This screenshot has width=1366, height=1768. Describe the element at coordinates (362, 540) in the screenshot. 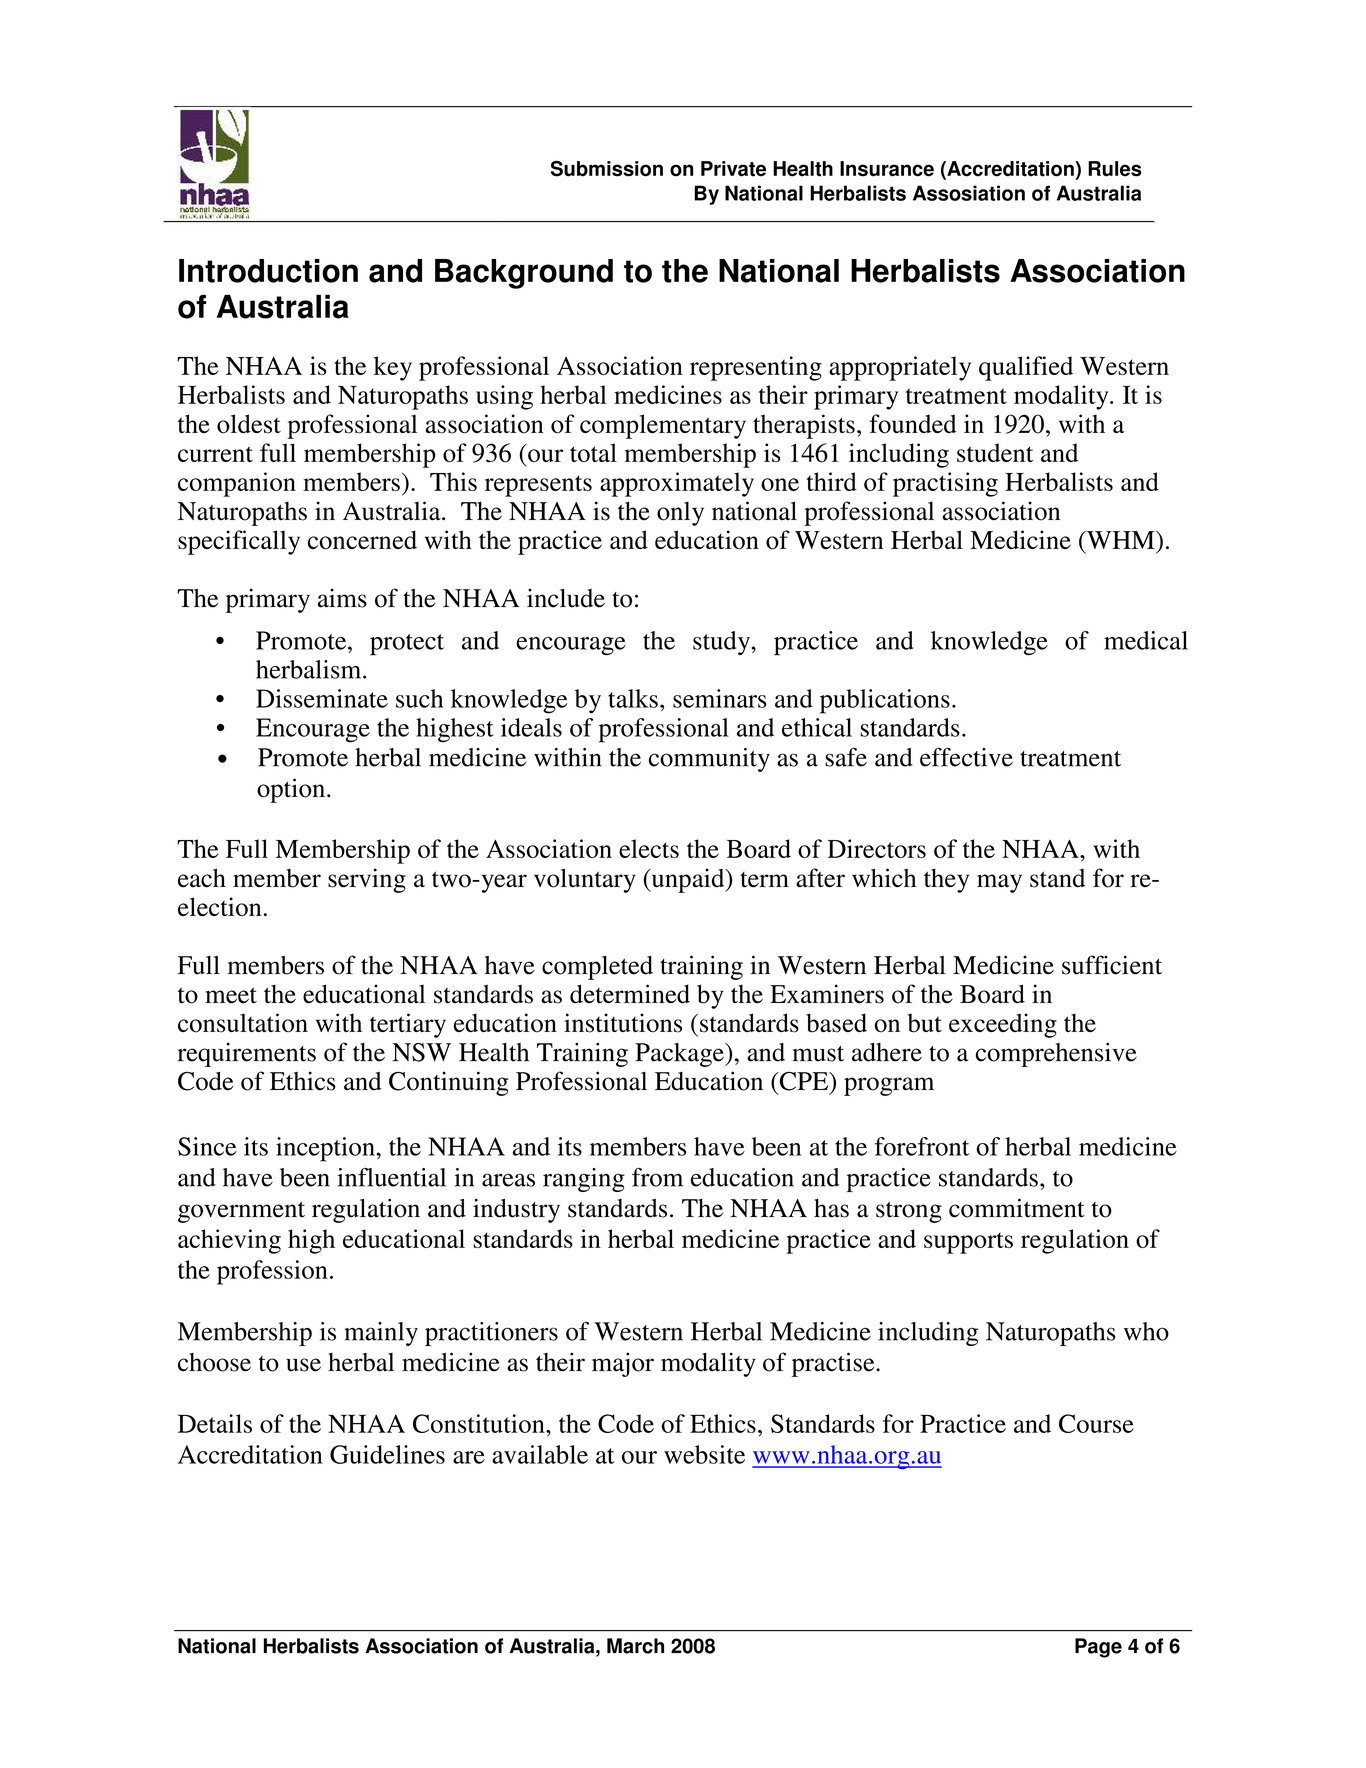

I see `concerned` at that location.
